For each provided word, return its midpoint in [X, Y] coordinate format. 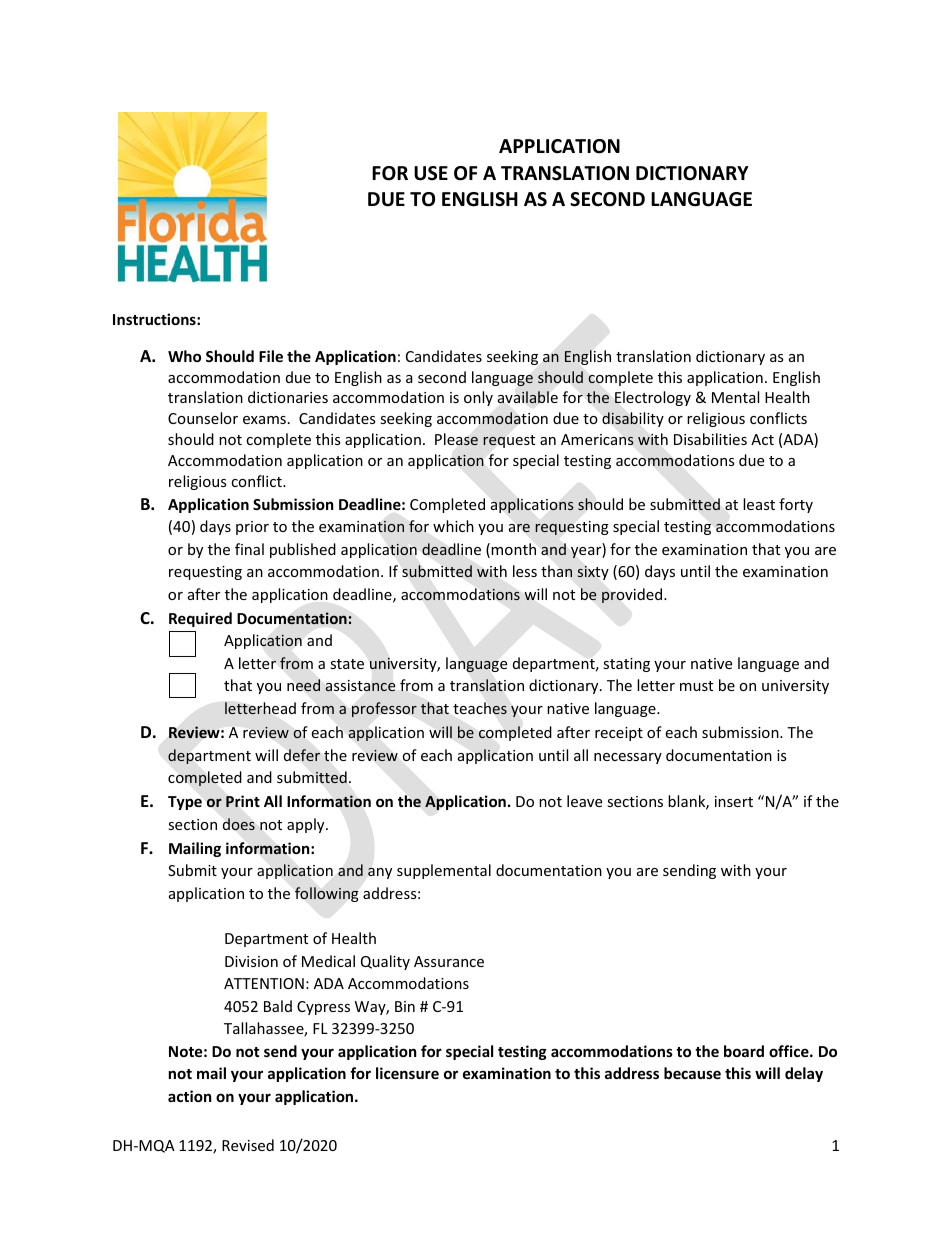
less [525, 571]
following [326, 894]
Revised [248, 1145]
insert [734, 801]
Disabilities [710, 439]
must [696, 686]
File [271, 356]
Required [200, 619]
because [692, 1073]
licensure [407, 1073]
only [478, 398]
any [380, 873]
